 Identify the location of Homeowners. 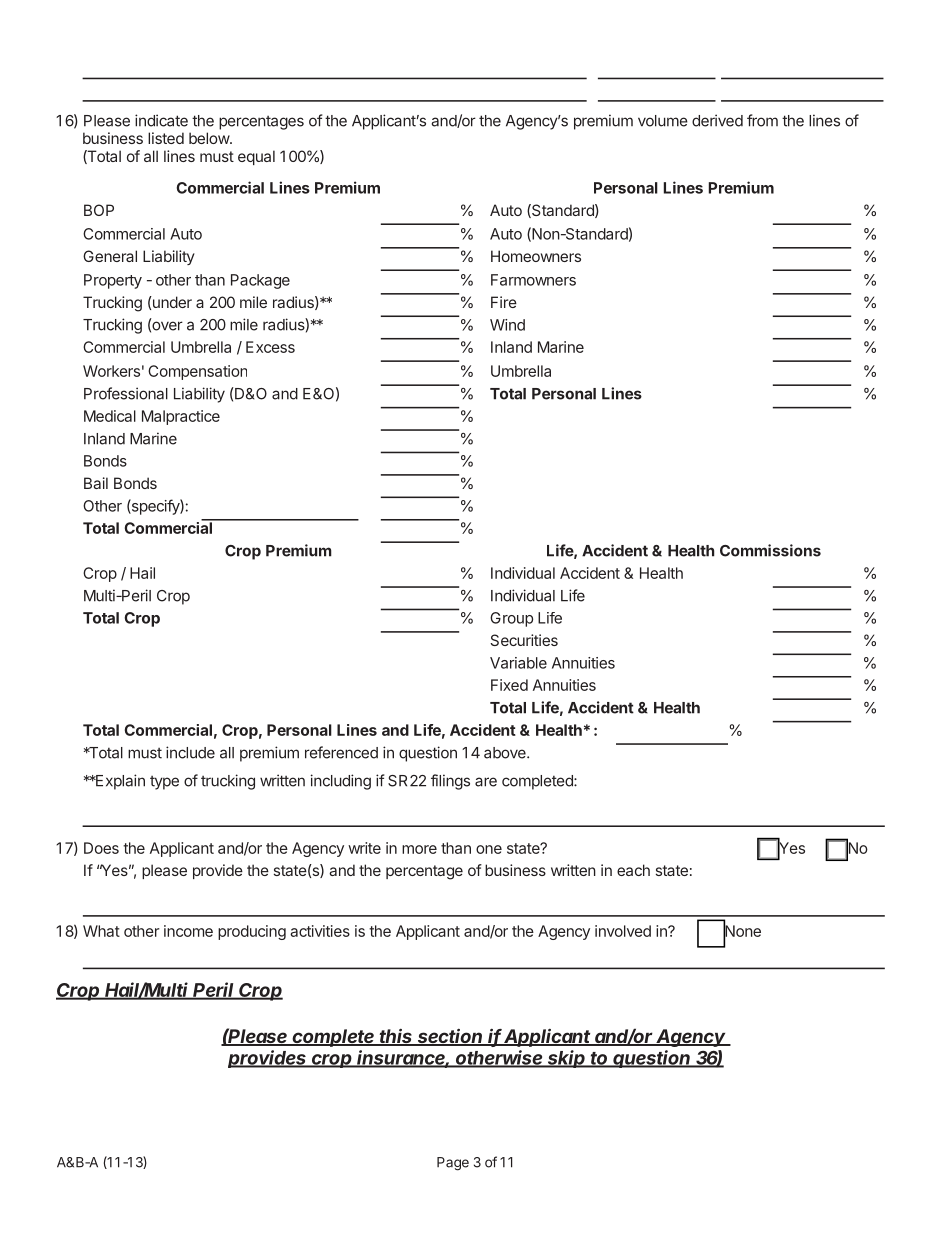
(536, 256).
